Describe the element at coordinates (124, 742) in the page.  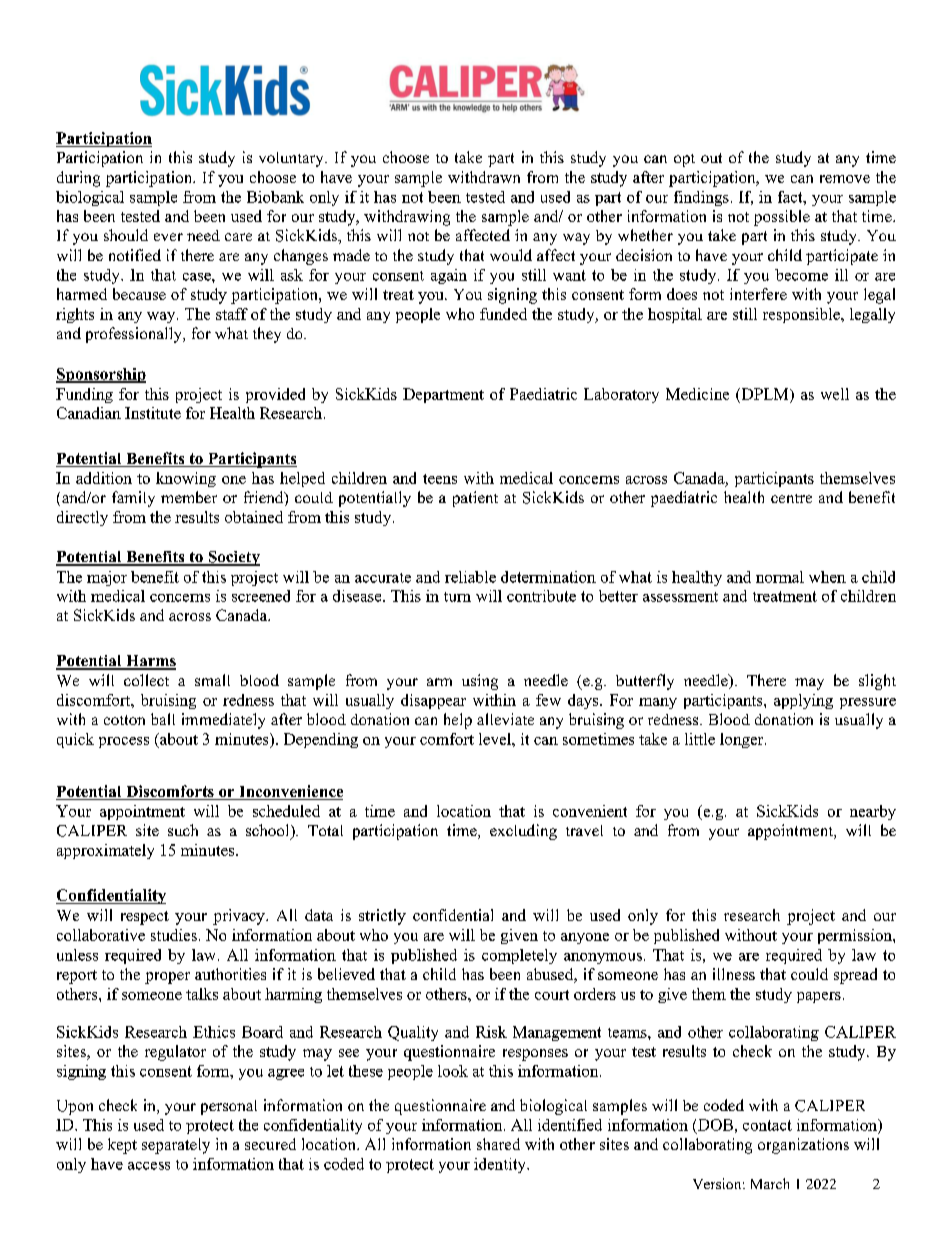
I see `process` at that location.
